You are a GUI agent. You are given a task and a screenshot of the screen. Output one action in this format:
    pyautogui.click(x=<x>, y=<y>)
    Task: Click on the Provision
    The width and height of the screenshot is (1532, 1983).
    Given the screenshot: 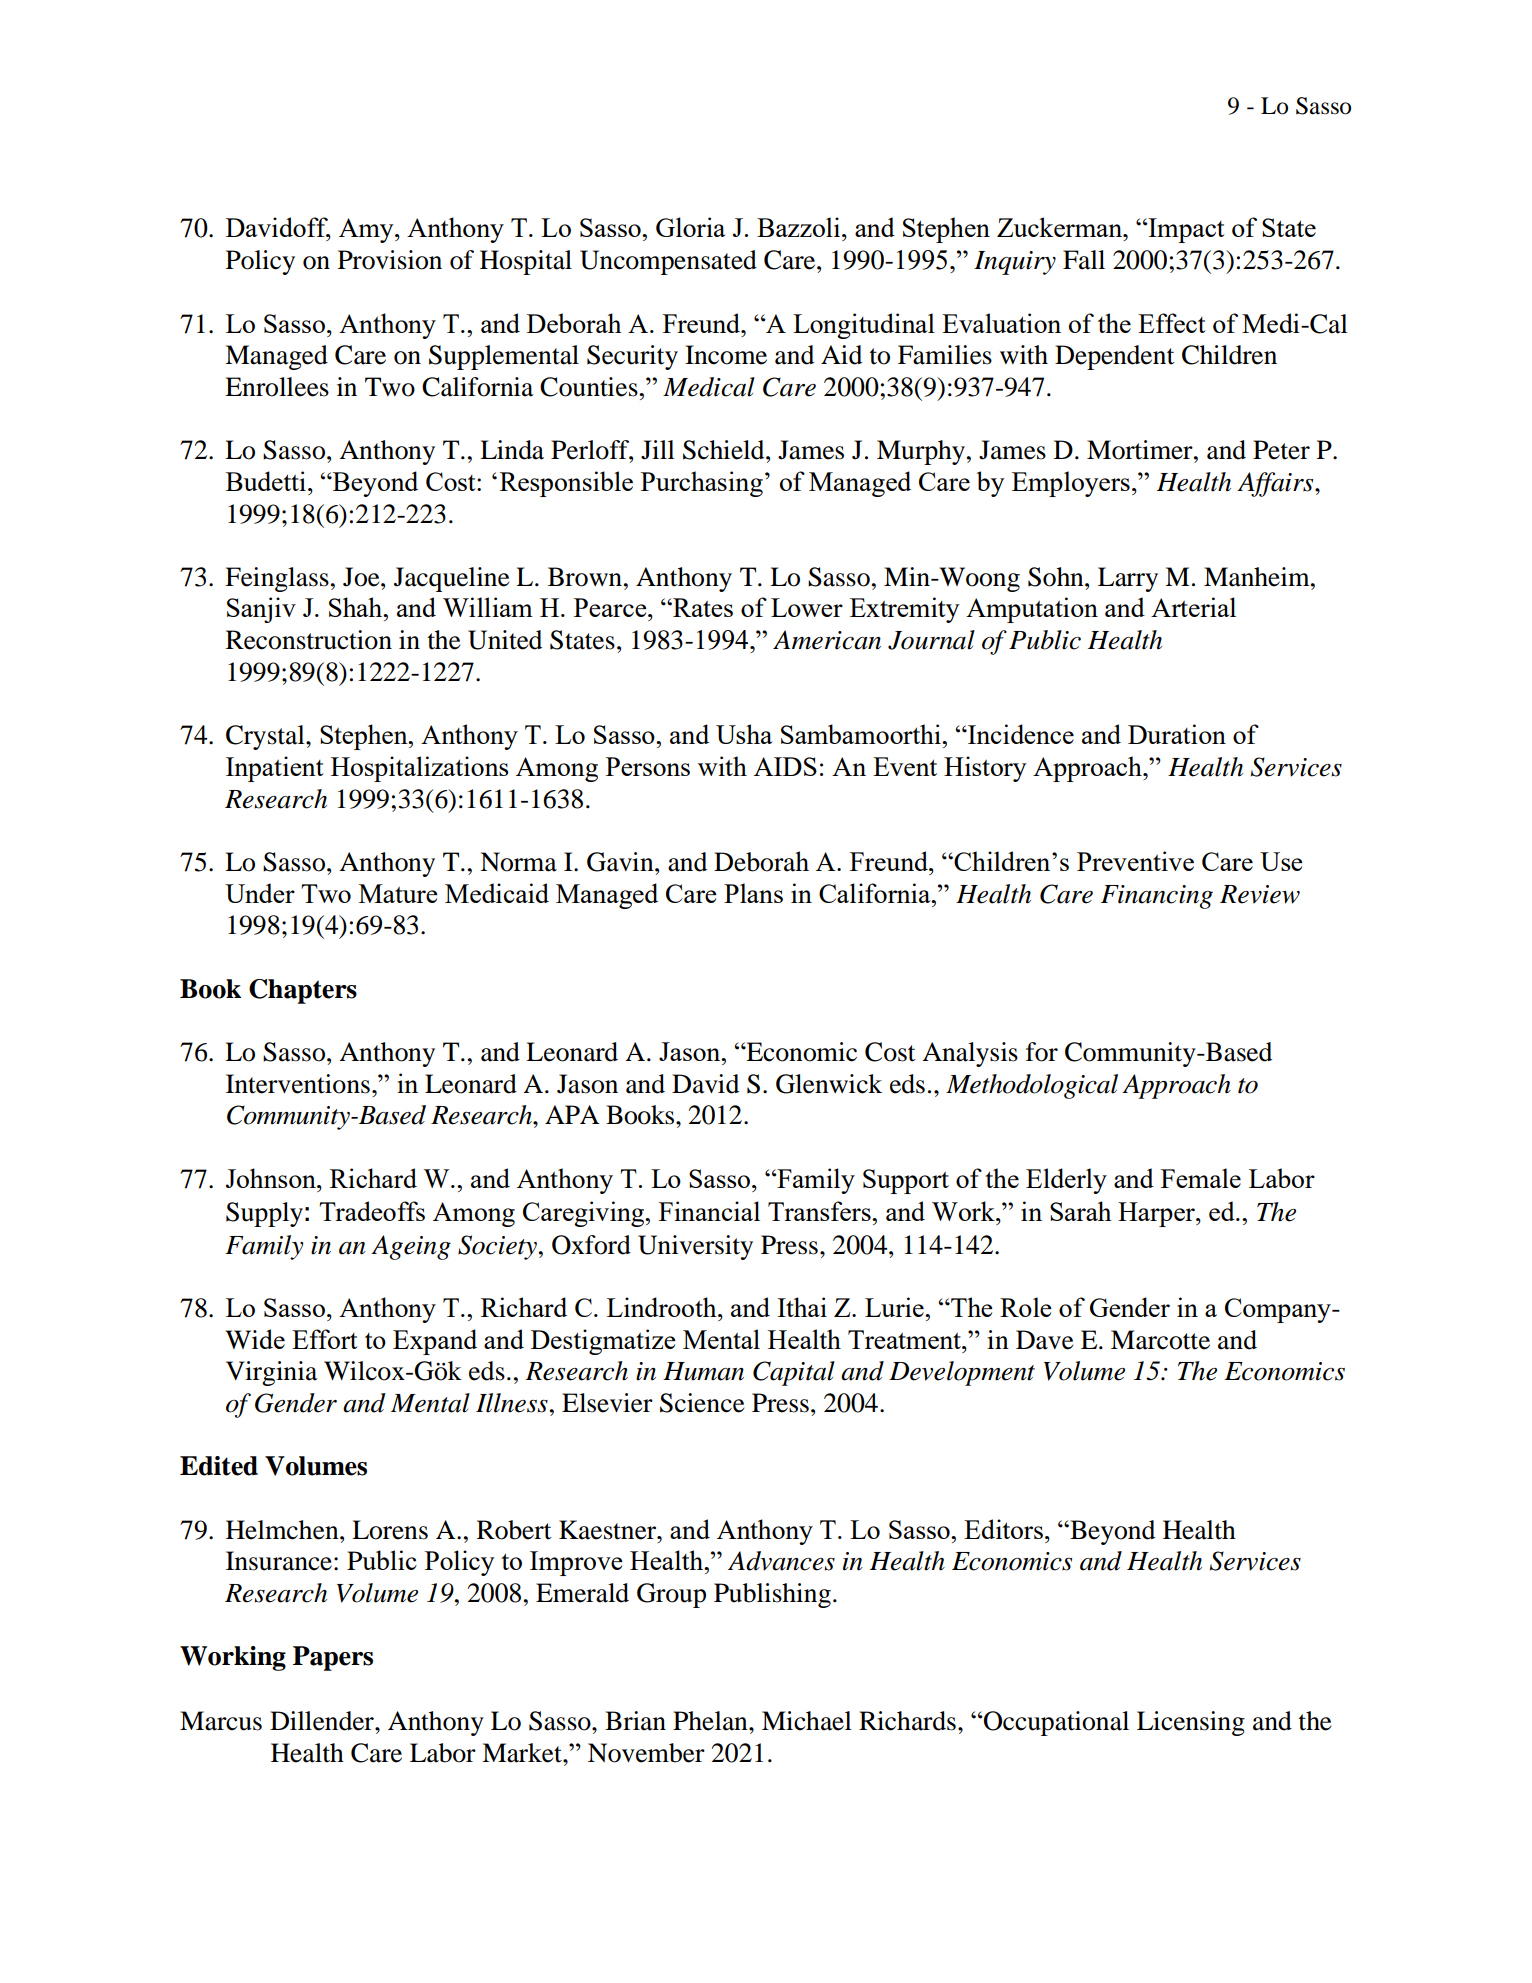 What is the action you would take?
    pyautogui.click(x=390, y=260)
